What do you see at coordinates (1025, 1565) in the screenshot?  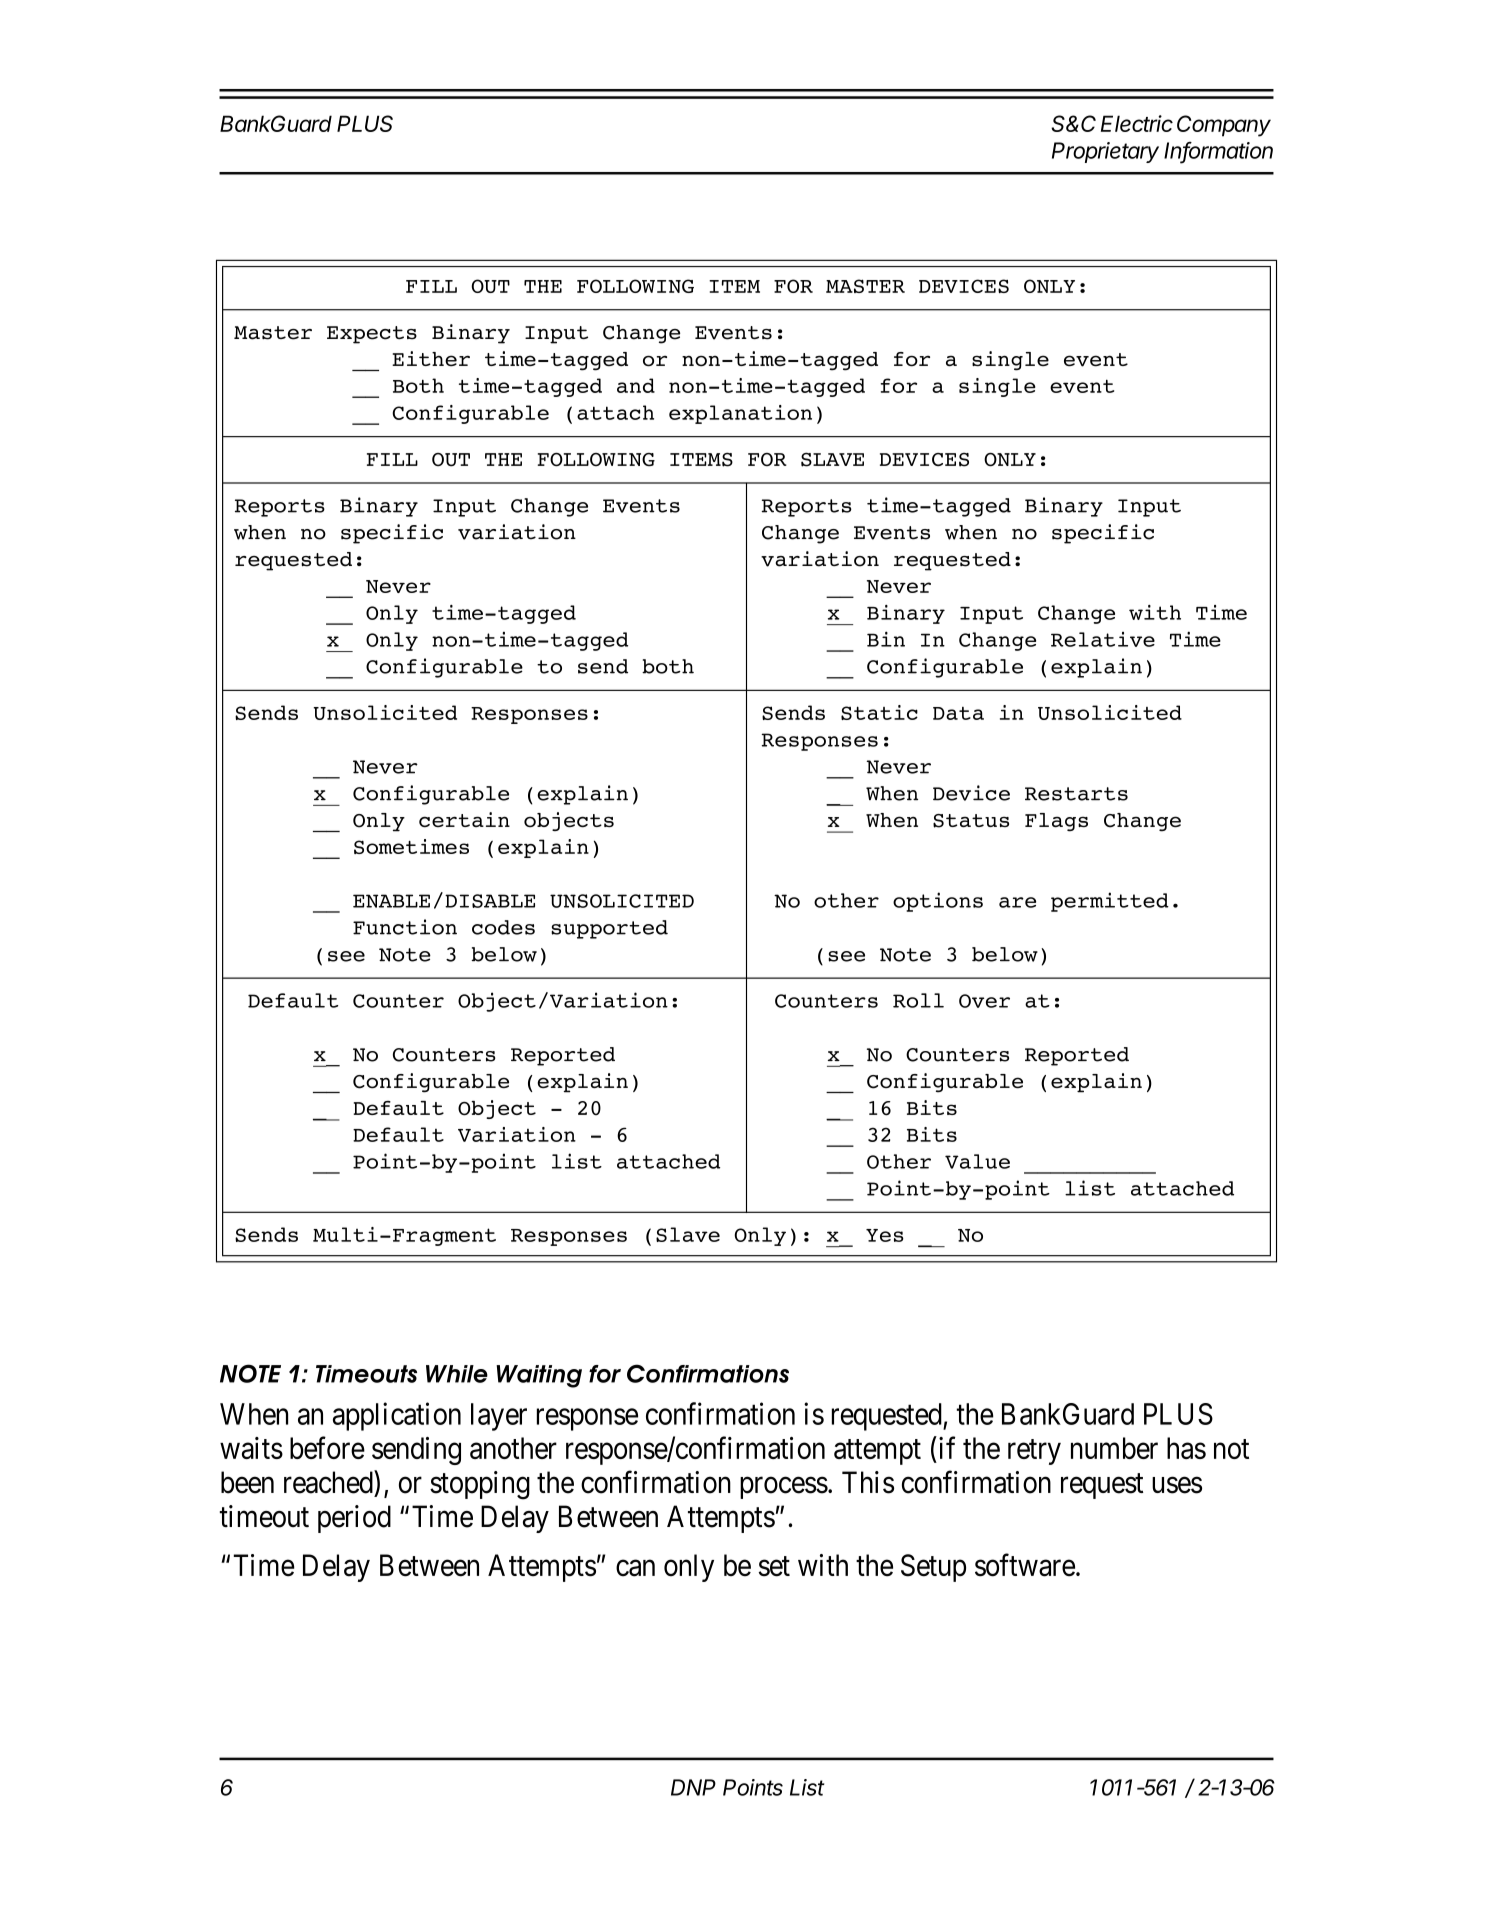 I see `software` at bounding box center [1025, 1565].
